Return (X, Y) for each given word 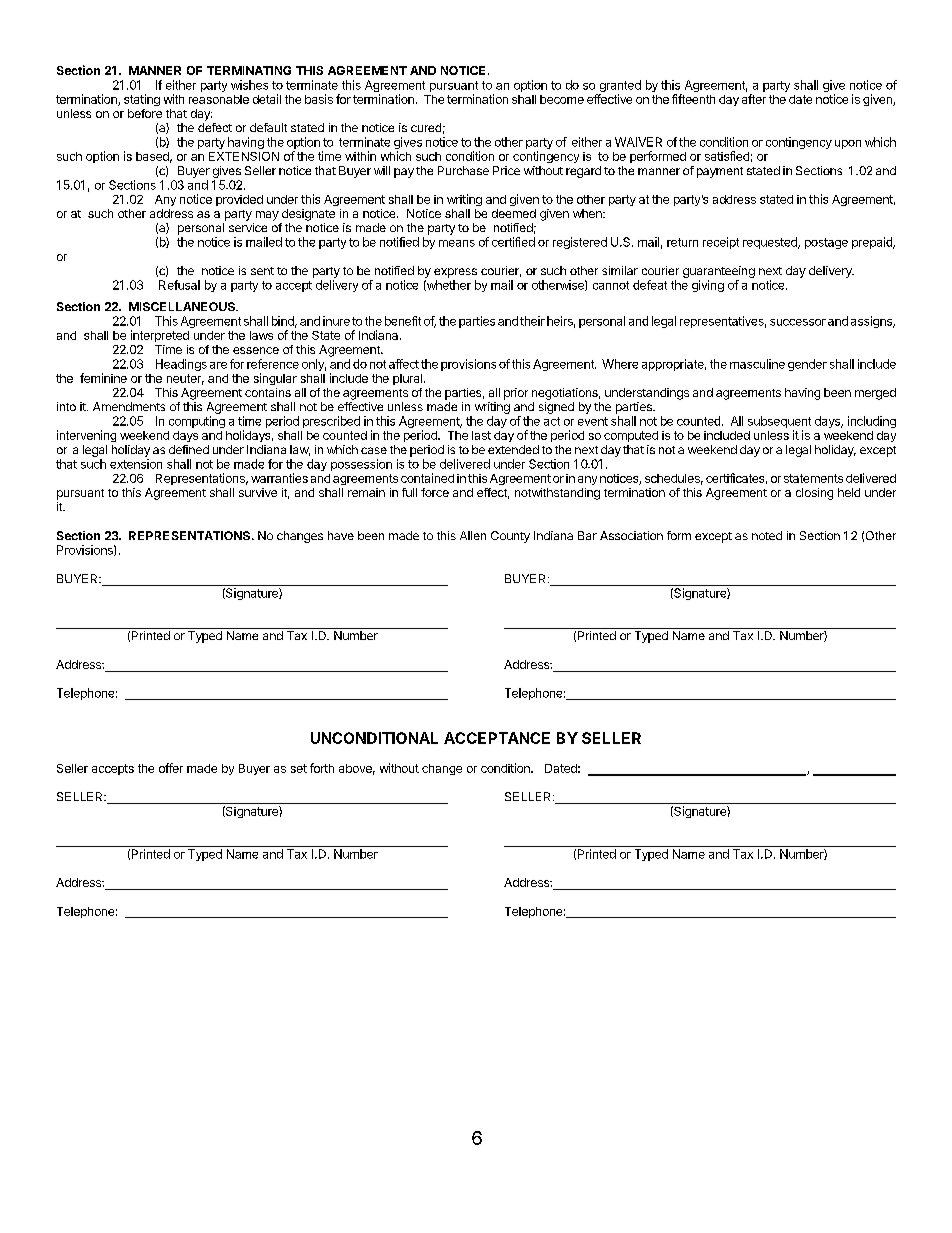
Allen (473, 535)
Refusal (179, 285)
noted (767, 535)
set (299, 768)
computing (197, 422)
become (562, 99)
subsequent (779, 423)
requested (771, 243)
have (341, 535)
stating (142, 100)
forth (322, 768)
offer (171, 768)
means (457, 243)
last (481, 435)
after (754, 99)
